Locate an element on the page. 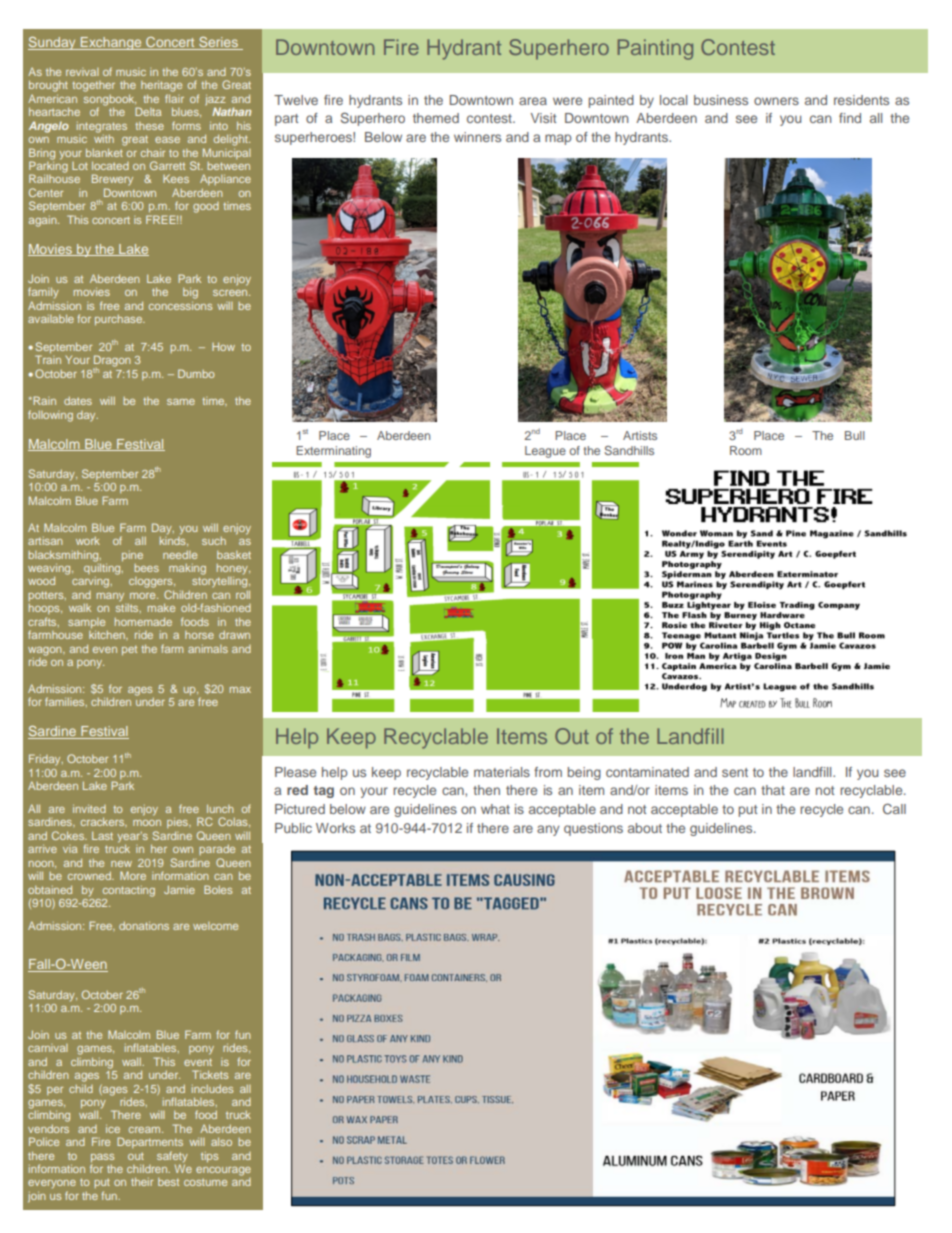 This page has height=1233, width=952. cream is located at coordinates (146, 1130).
